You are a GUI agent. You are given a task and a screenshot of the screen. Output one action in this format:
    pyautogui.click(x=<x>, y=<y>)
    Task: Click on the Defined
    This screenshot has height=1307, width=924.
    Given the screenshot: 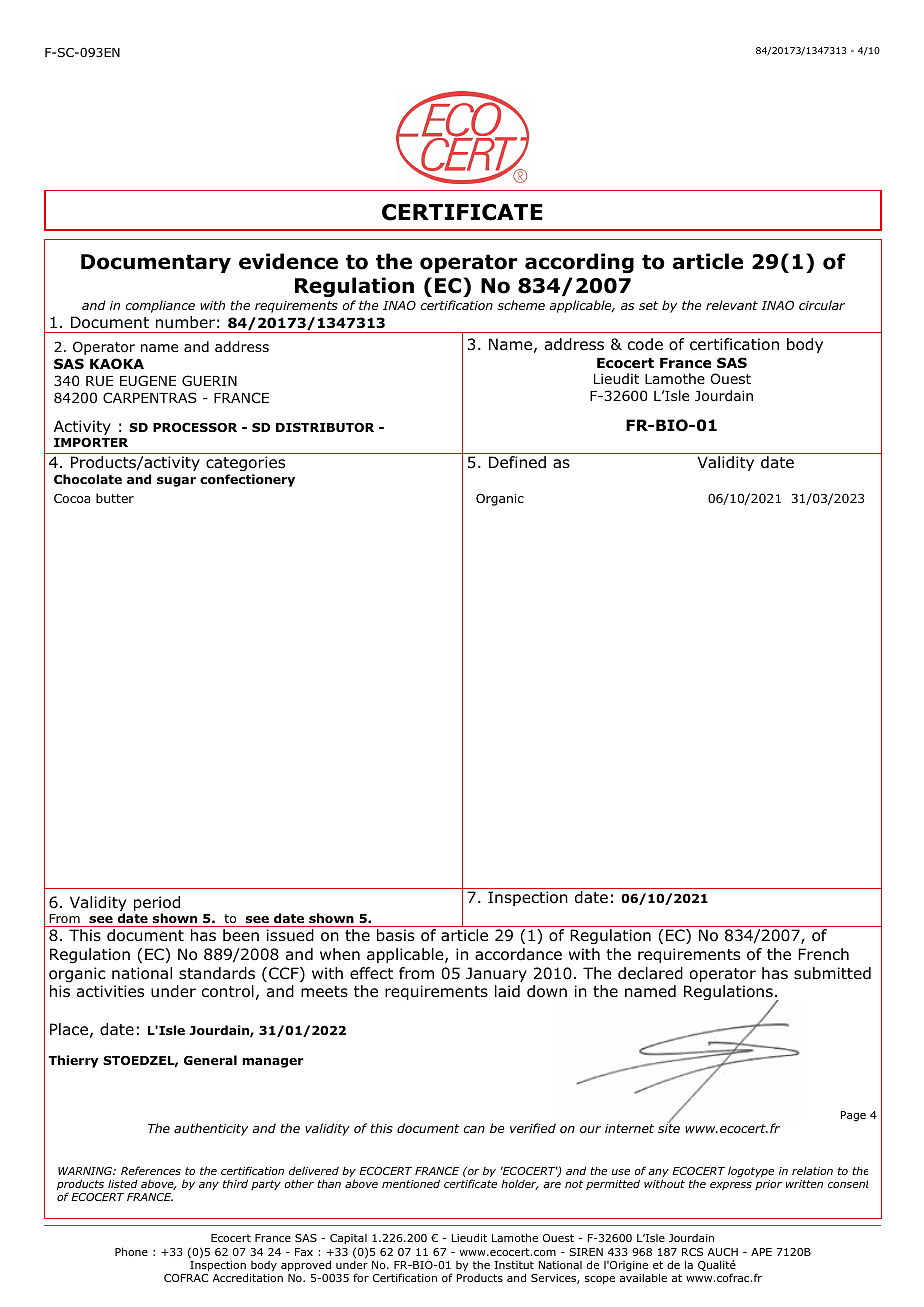 What is the action you would take?
    pyautogui.click(x=517, y=462)
